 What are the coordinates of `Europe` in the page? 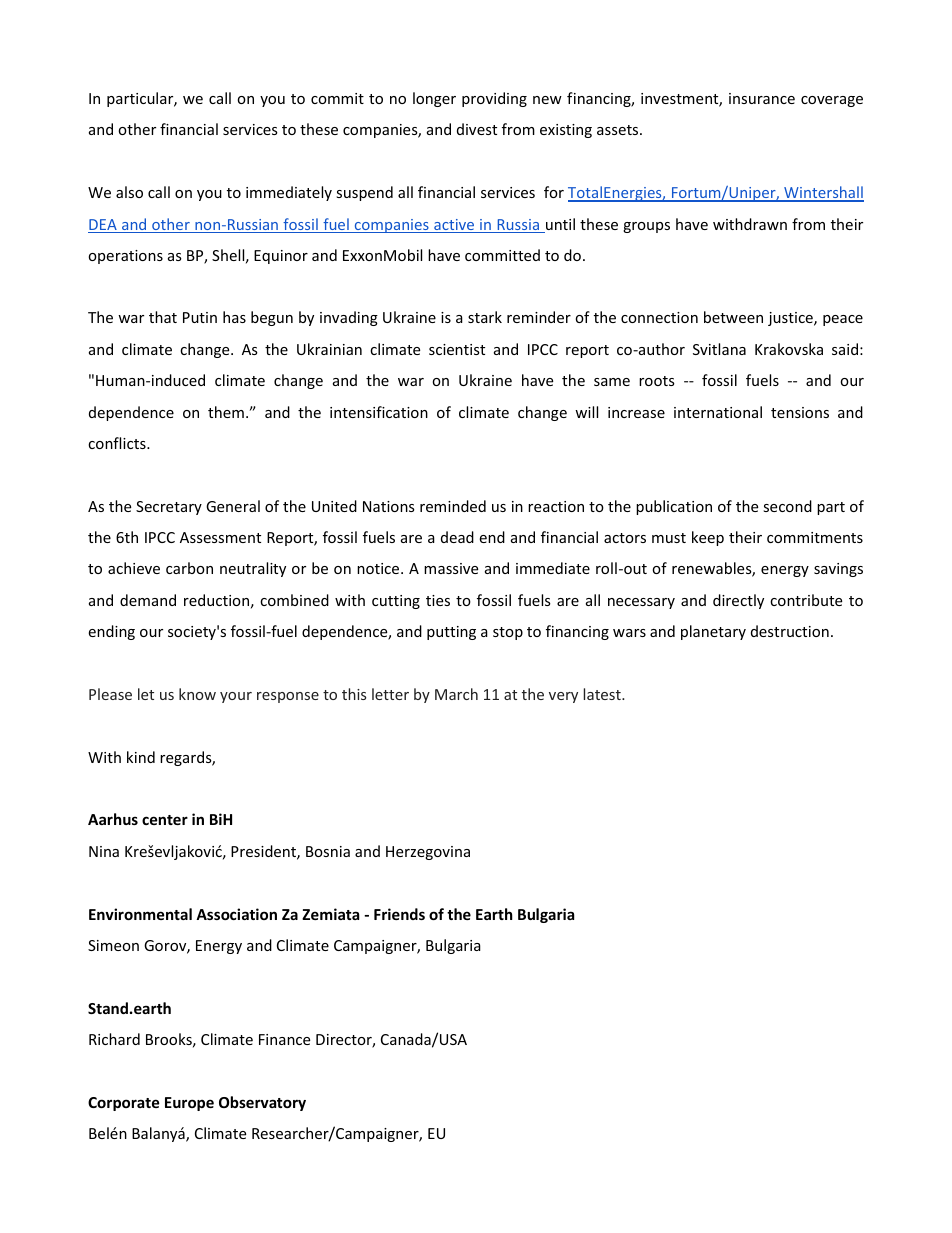 It's located at (189, 1104).
